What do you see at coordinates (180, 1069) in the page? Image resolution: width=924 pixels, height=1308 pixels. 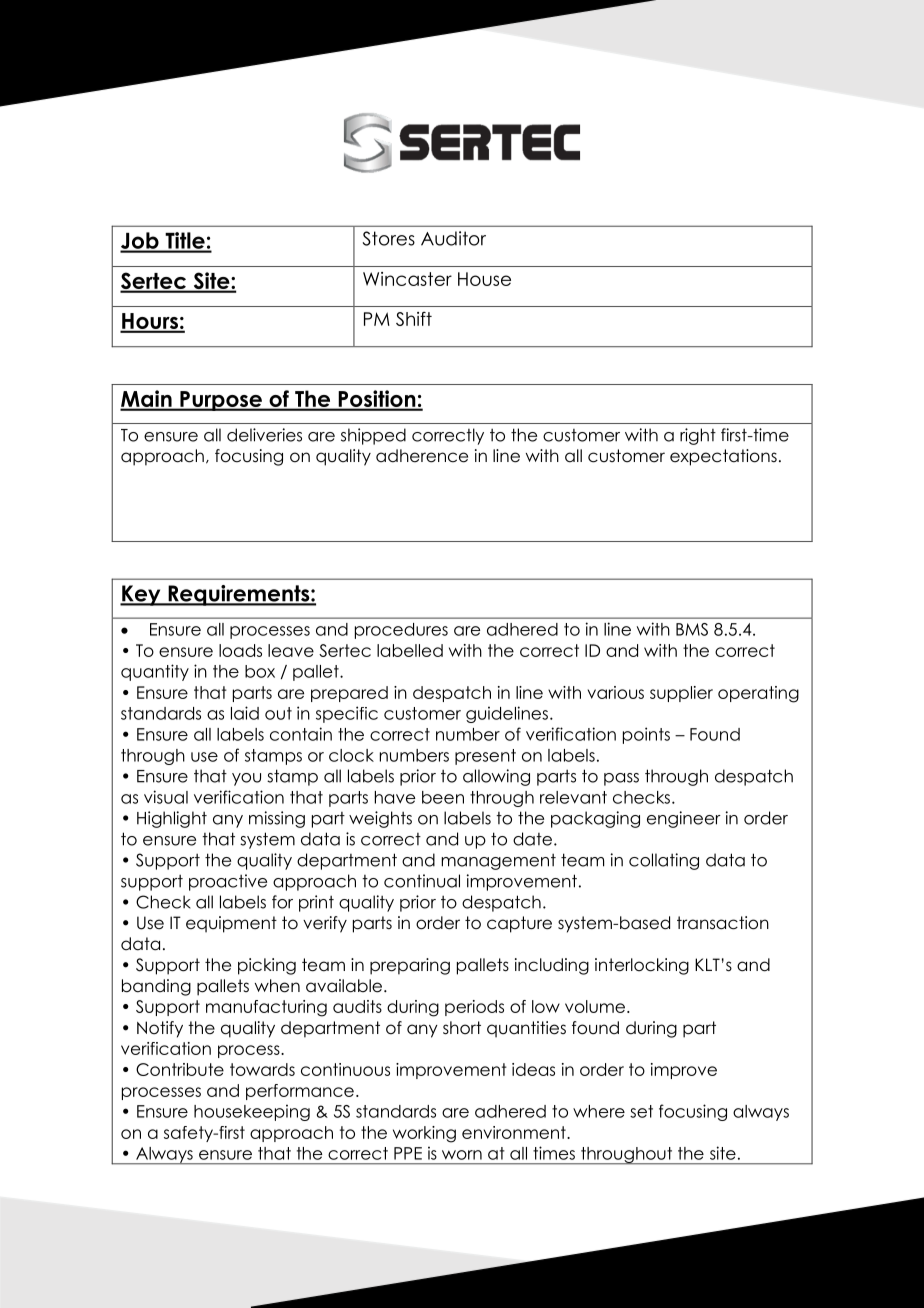 I see `Contribute` at bounding box center [180, 1069].
